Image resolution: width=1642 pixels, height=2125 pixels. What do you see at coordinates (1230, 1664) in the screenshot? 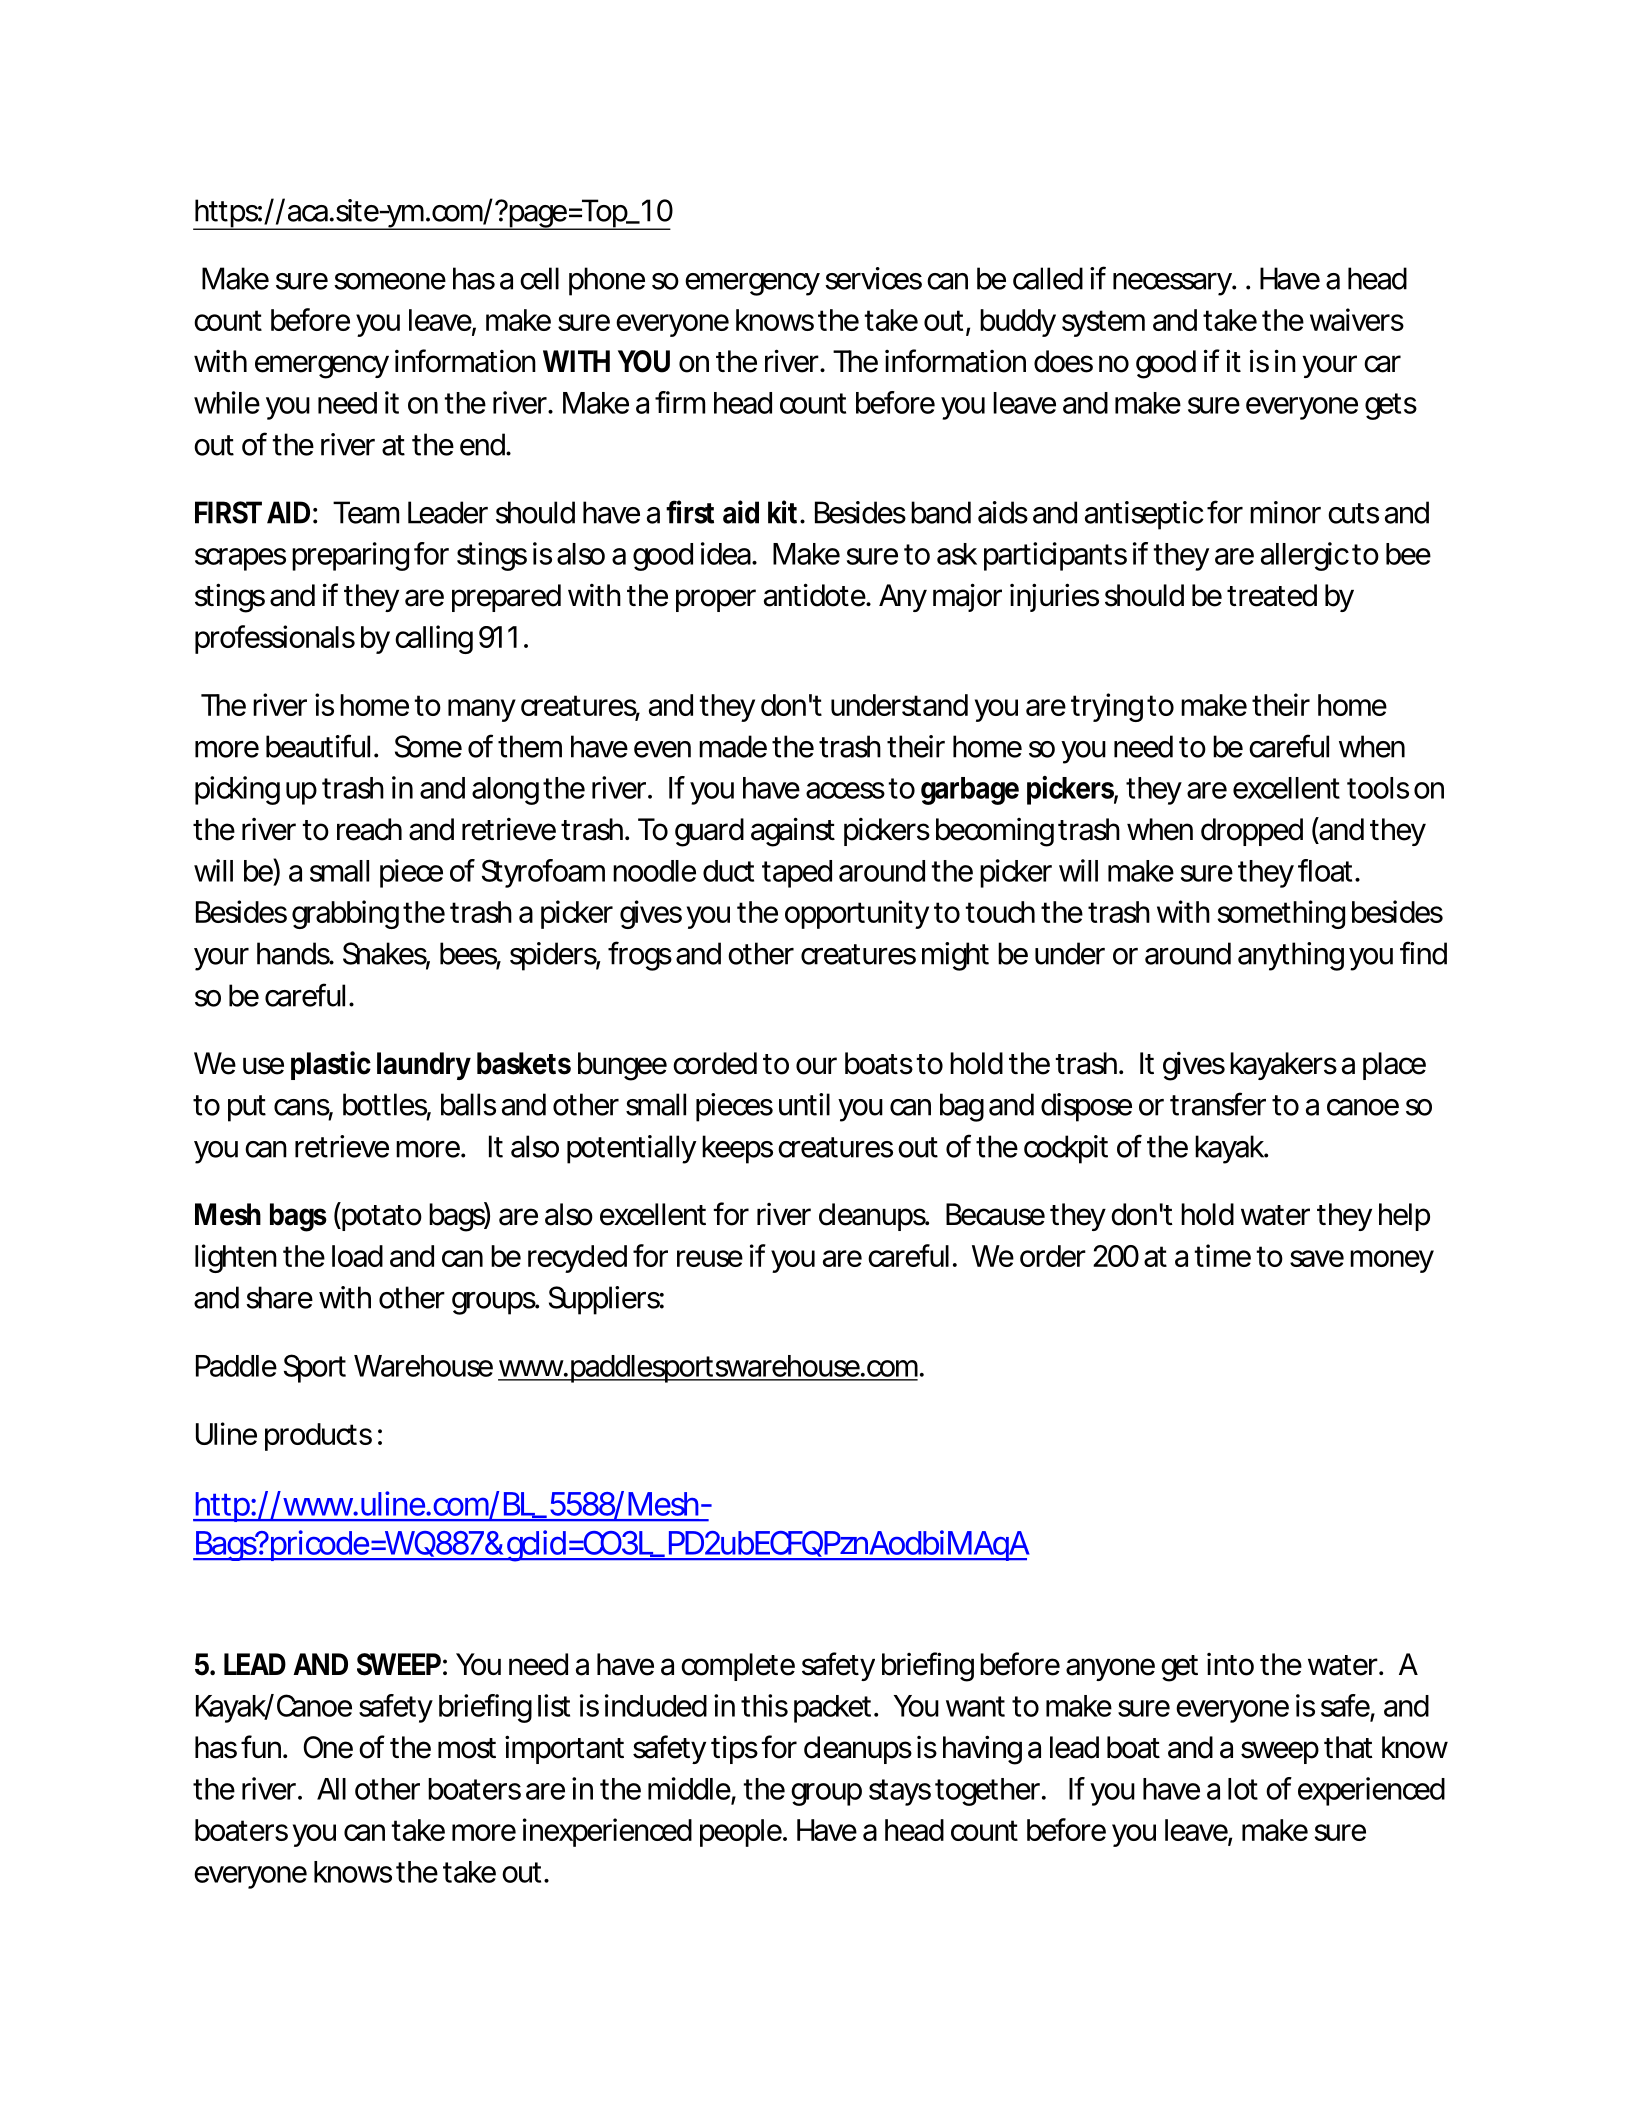
I see `into` at bounding box center [1230, 1664].
